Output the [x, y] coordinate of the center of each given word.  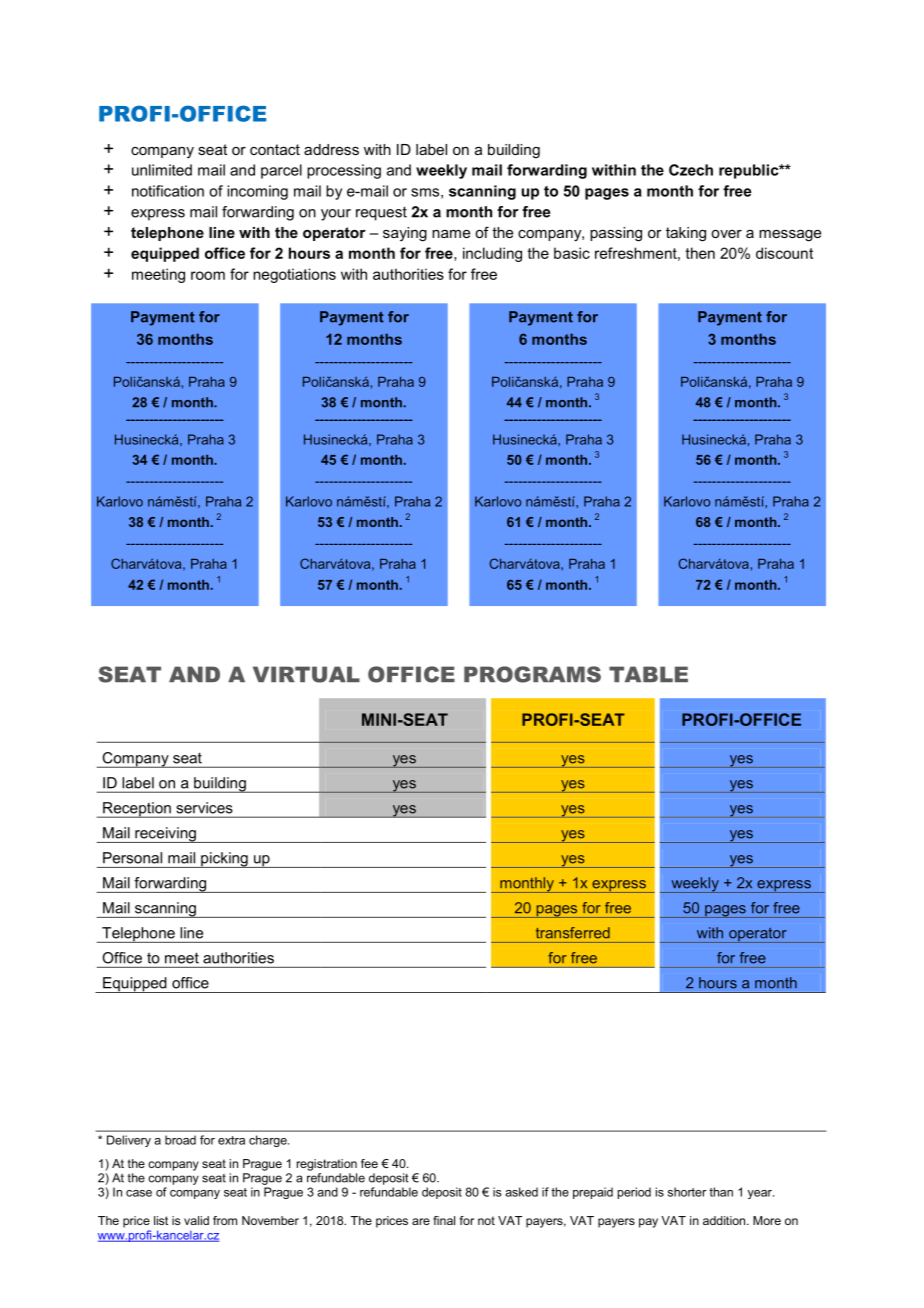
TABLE [648, 674]
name [451, 234]
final [444, 1220]
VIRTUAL [306, 674]
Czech [691, 170]
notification [168, 191]
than [721, 1192]
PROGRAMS [532, 674]
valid [196, 1220]
